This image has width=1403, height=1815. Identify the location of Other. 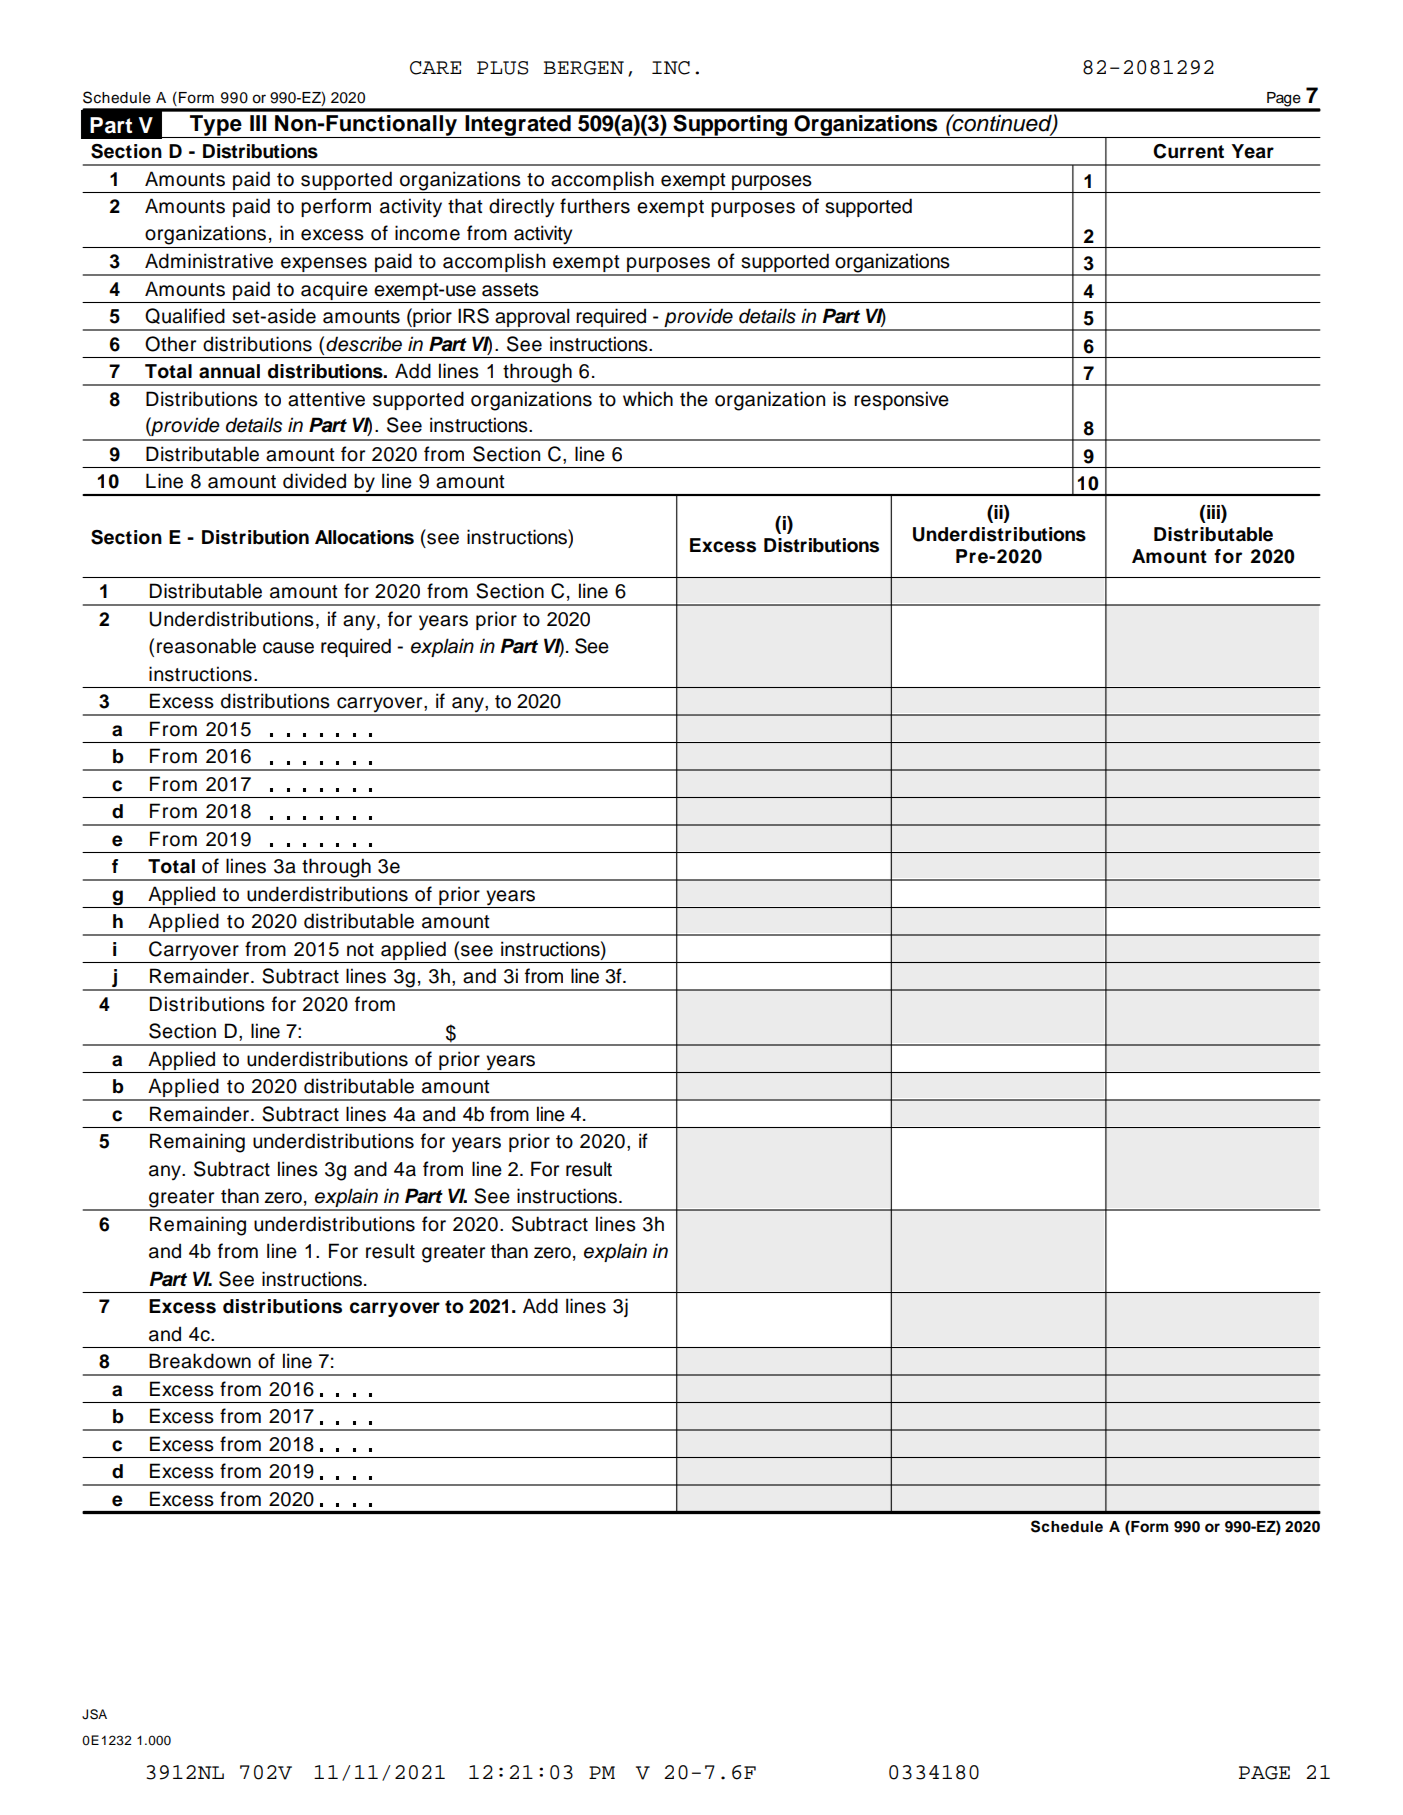
(170, 344).
